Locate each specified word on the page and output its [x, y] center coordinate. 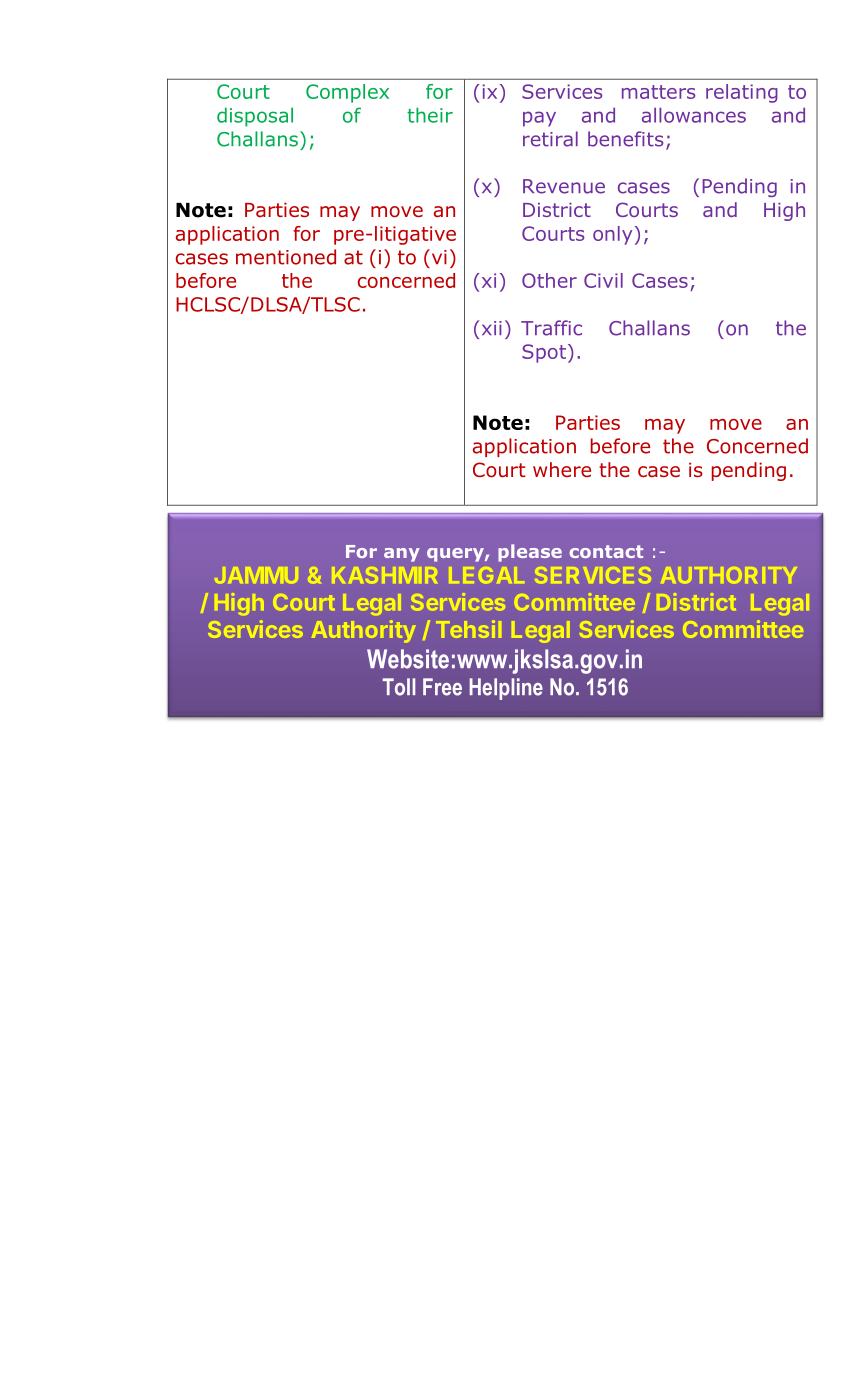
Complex [347, 93]
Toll [398, 687]
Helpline [506, 689]
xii [492, 328]
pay [539, 119]
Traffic [551, 328]
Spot [544, 353]
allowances [694, 115]
